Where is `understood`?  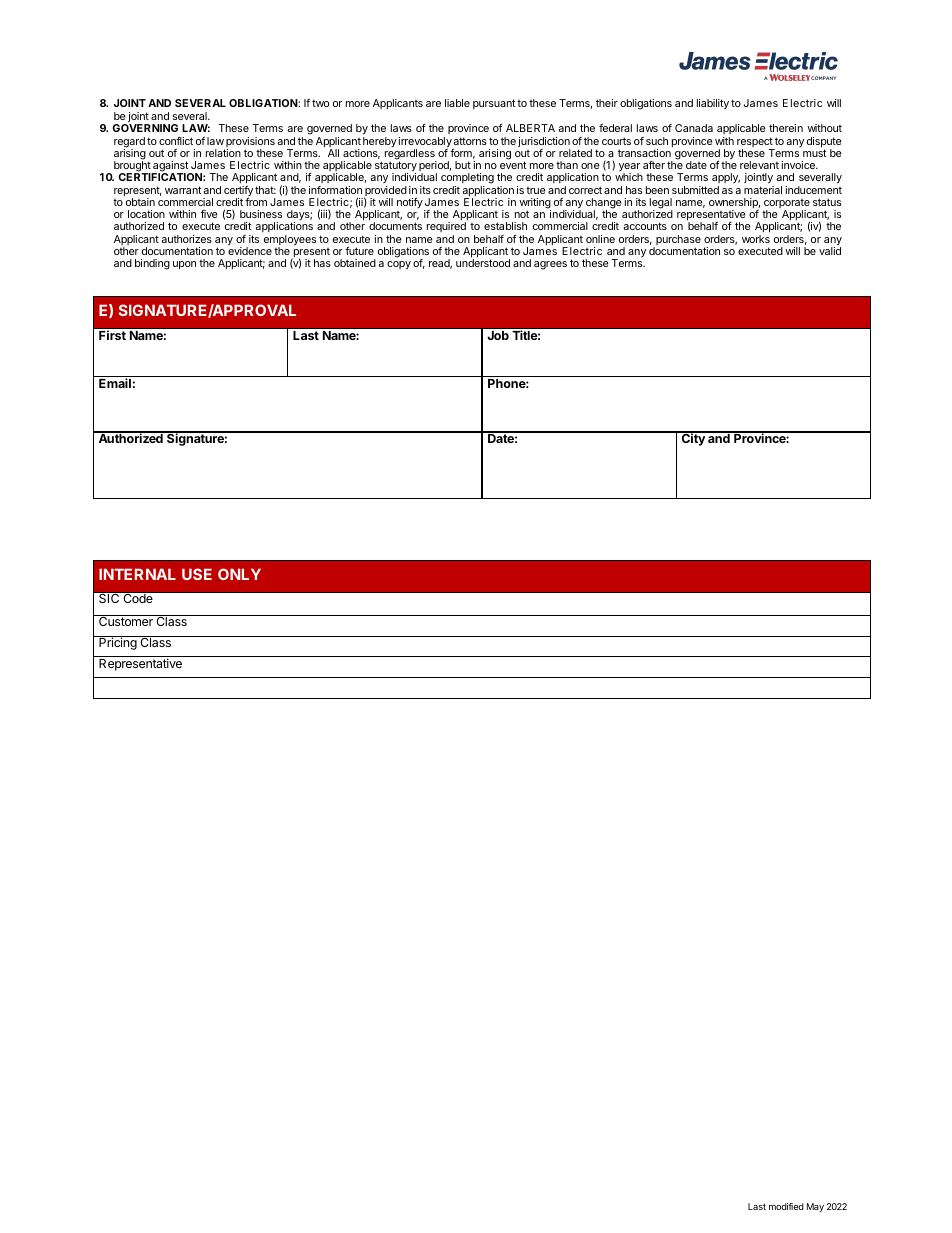
understood is located at coordinates (483, 263).
